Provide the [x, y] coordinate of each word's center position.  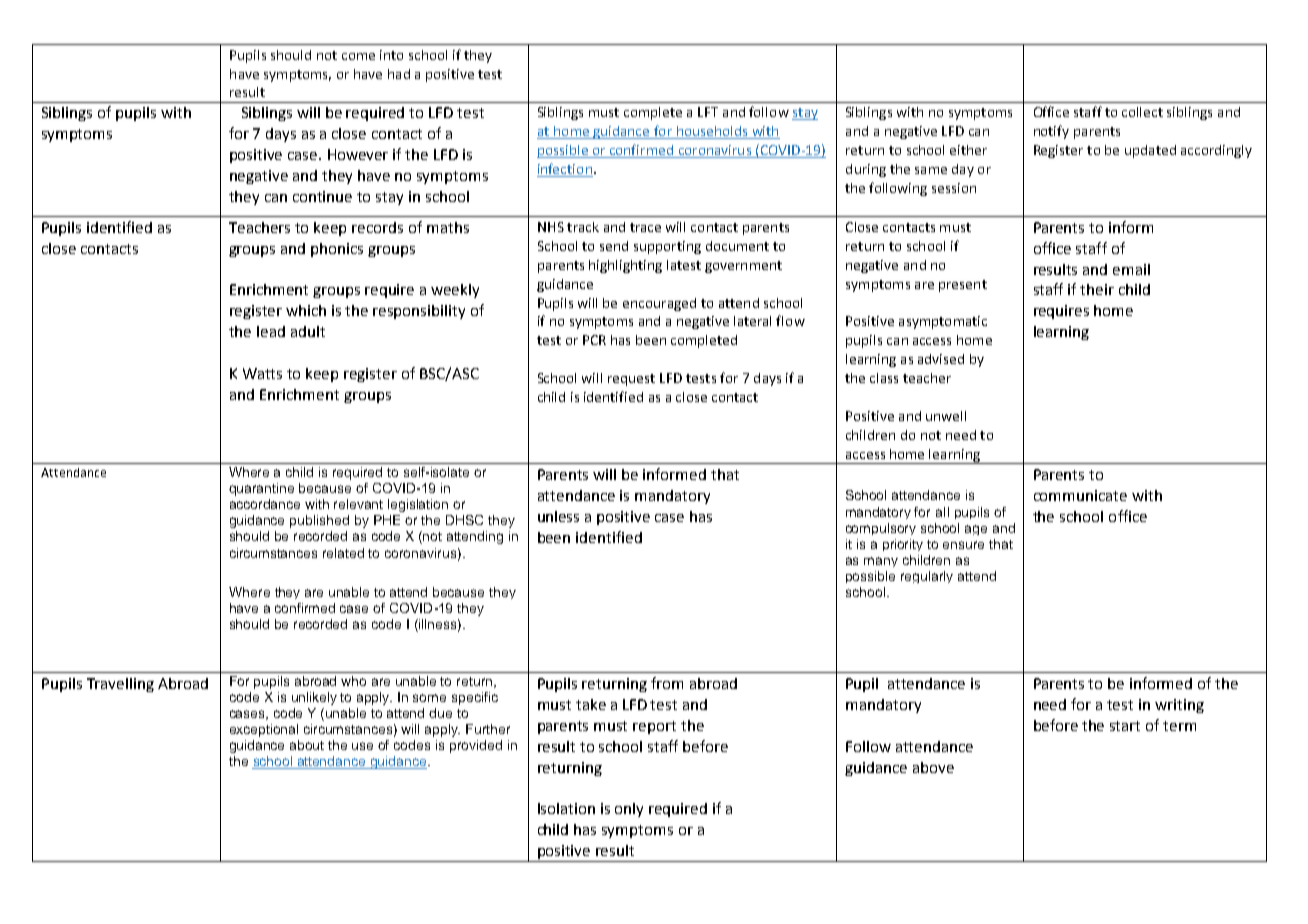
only [629, 810]
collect [1142, 112]
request [631, 380]
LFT [708, 112]
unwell [946, 416]
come [358, 56]
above [933, 767]
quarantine [261, 489]
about [307, 745]
